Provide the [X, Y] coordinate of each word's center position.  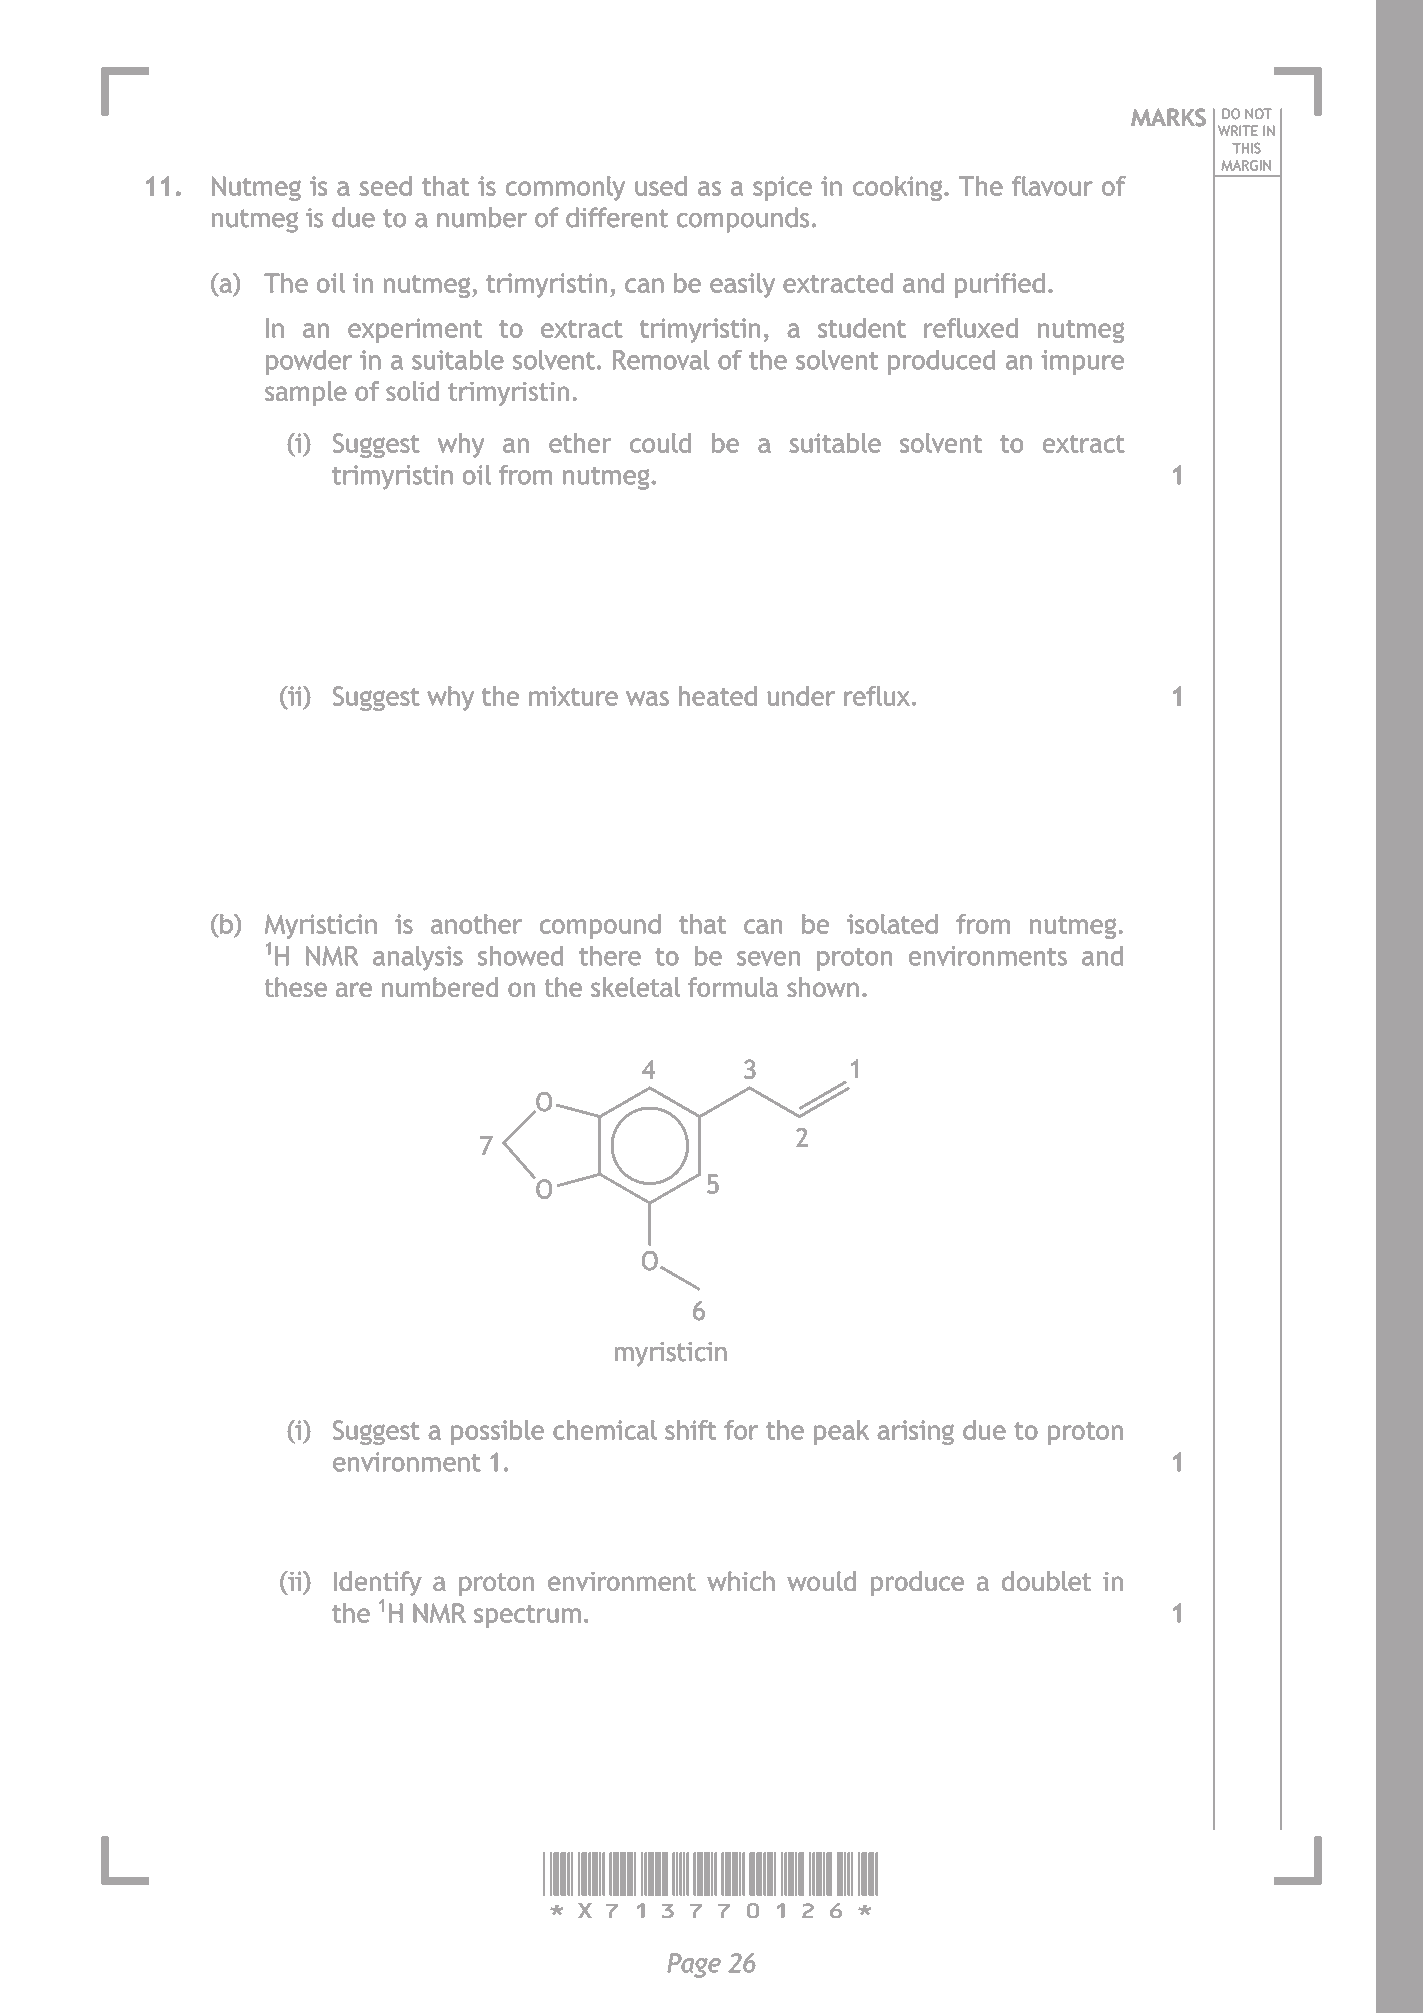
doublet [1046, 1581]
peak [841, 1432]
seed [385, 186]
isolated [892, 924]
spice [782, 188]
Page [694, 1965]
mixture [573, 696]
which [741, 1581]
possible [497, 1432]
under [801, 696]
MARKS [1168, 117]
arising [915, 1432]
